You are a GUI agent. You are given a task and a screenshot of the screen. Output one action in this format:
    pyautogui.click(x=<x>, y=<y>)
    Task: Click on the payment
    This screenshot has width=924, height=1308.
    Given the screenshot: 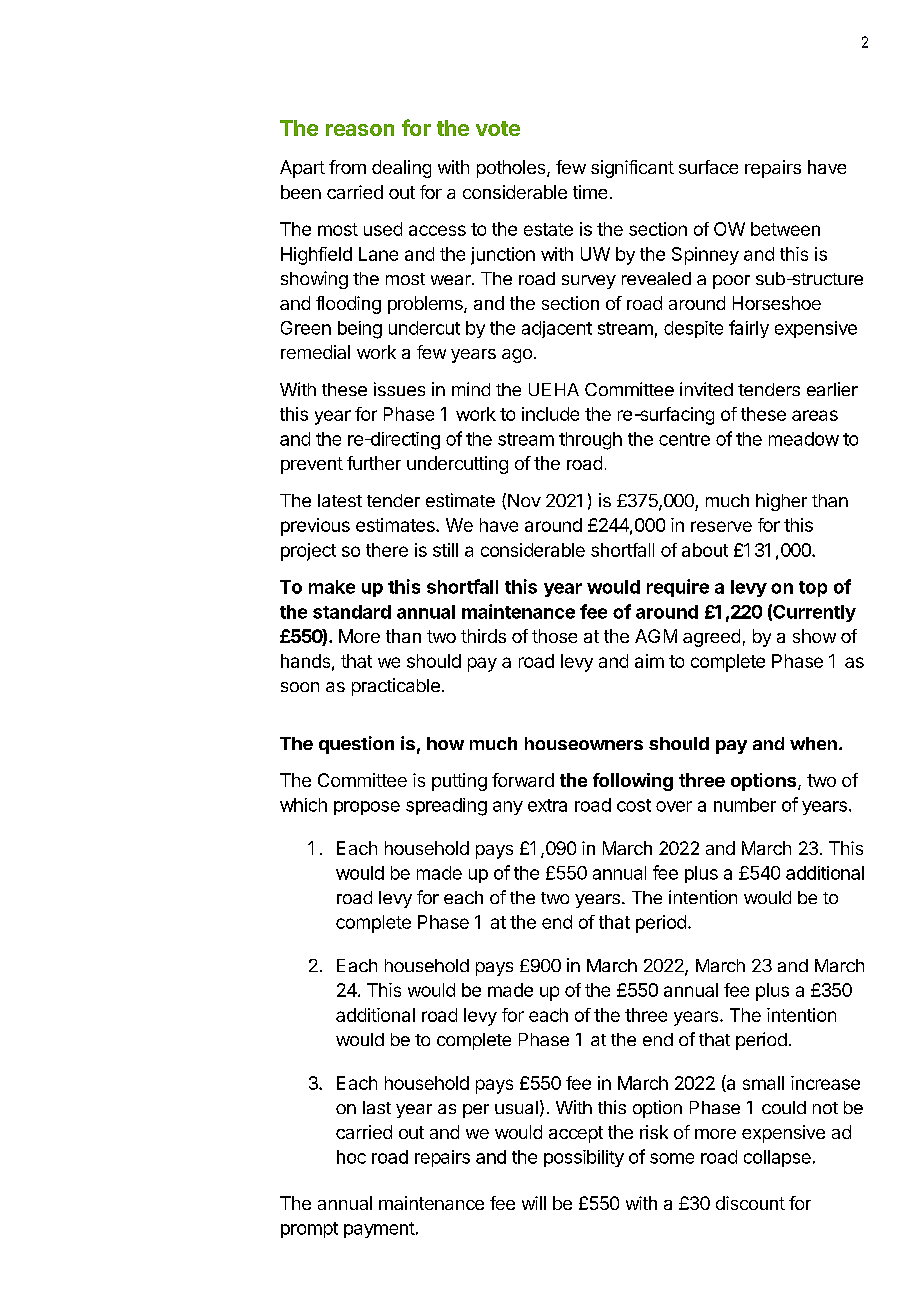 What is the action you would take?
    pyautogui.click(x=379, y=1230)
